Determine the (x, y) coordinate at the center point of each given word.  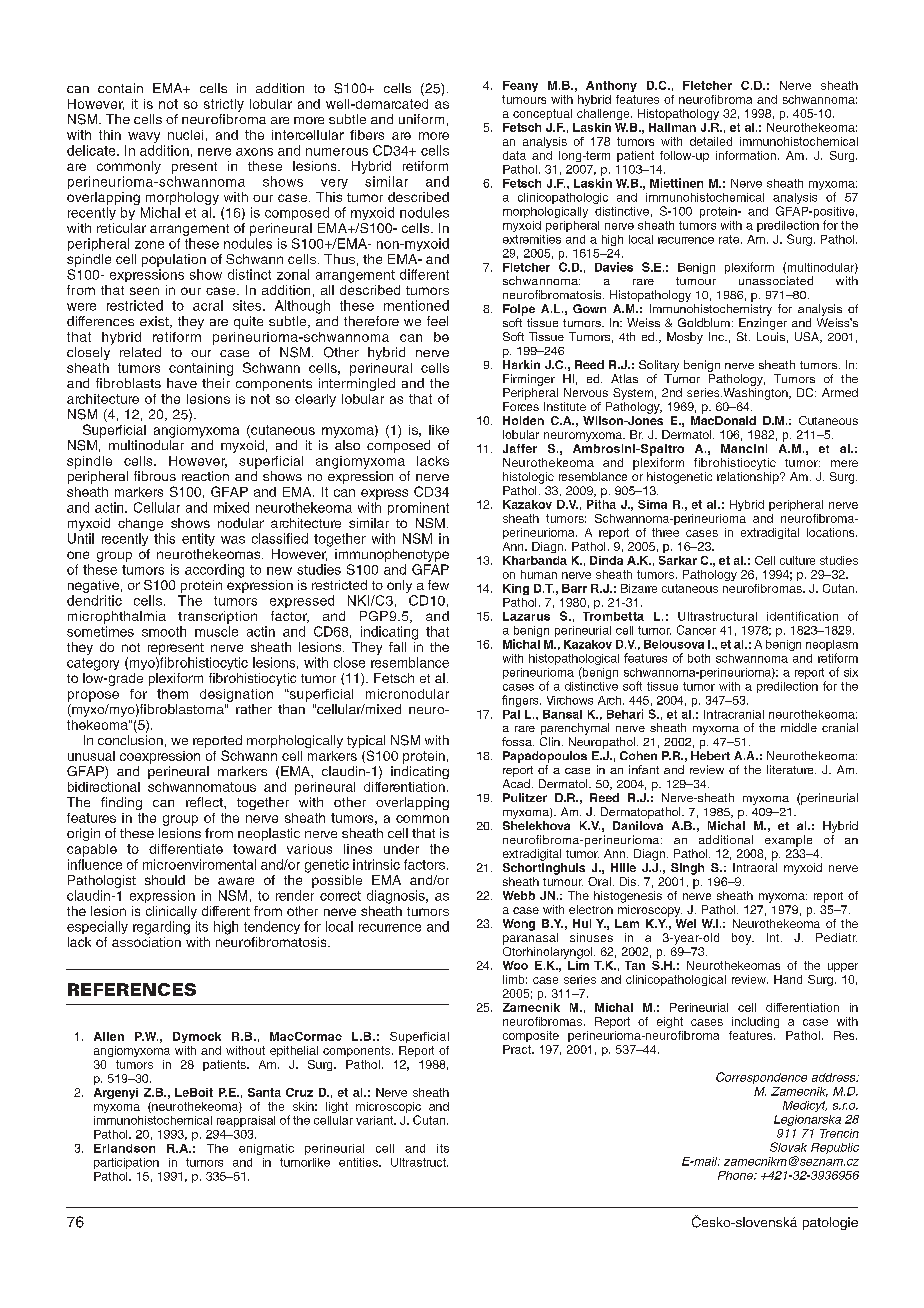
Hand (788, 979)
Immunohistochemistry (711, 310)
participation (126, 1163)
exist (155, 322)
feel (437, 321)
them (172, 694)
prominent (418, 508)
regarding (161, 928)
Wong (519, 925)
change (140, 524)
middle (799, 727)
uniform (421, 119)
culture (797, 560)
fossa (518, 741)
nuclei (185, 135)
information (746, 155)
